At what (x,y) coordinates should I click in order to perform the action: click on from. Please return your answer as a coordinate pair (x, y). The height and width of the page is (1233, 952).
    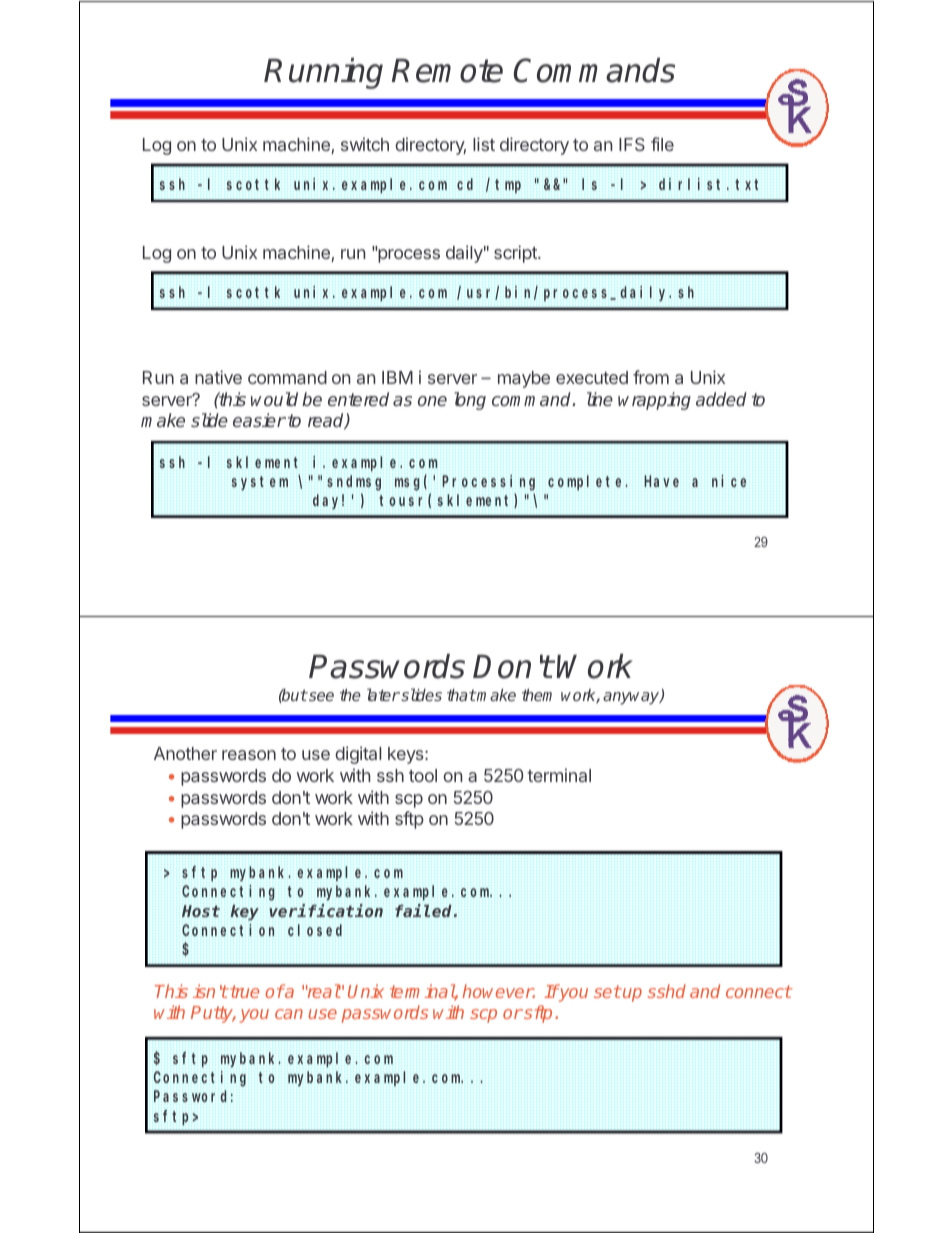
    Looking at the image, I should click on (651, 377).
